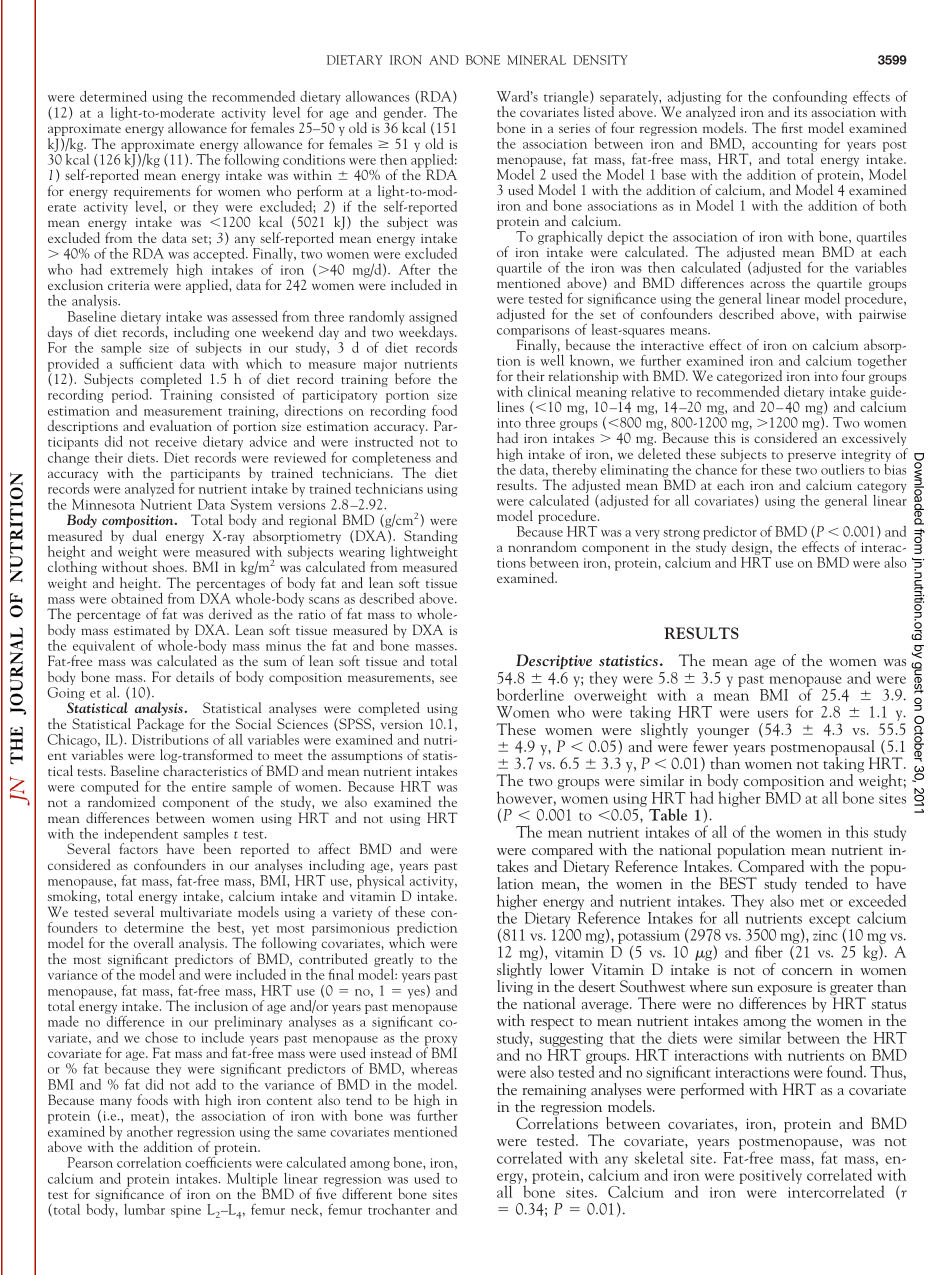 The width and height of the document is (952, 1275). Describe the element at coordinates (448, 678) in the document. I see `see` at that location.
